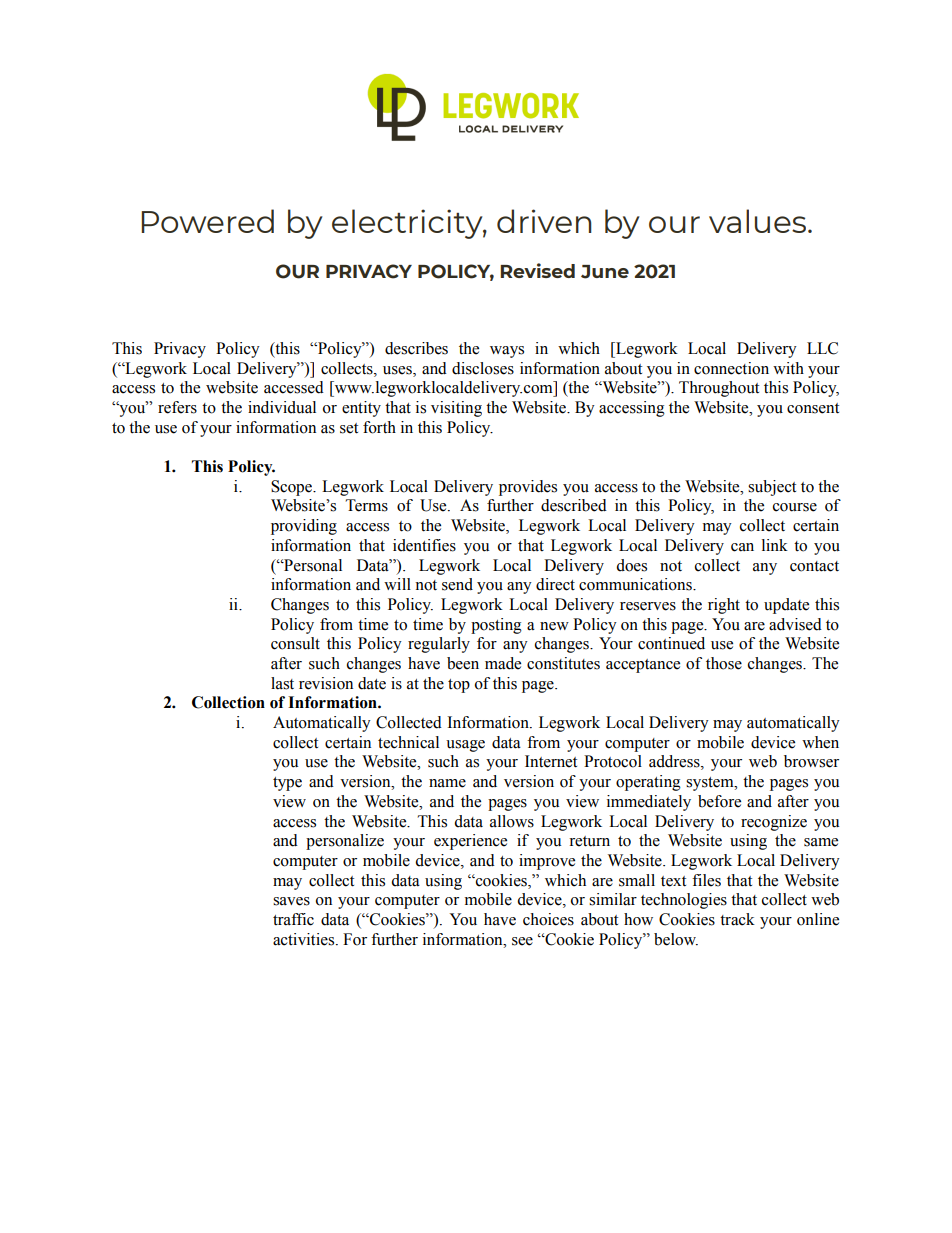 The width and height of the screenshot is (952, 1233). Describe the element at coordinates (522, 941) in the screenshot. I see `see` at that location.
